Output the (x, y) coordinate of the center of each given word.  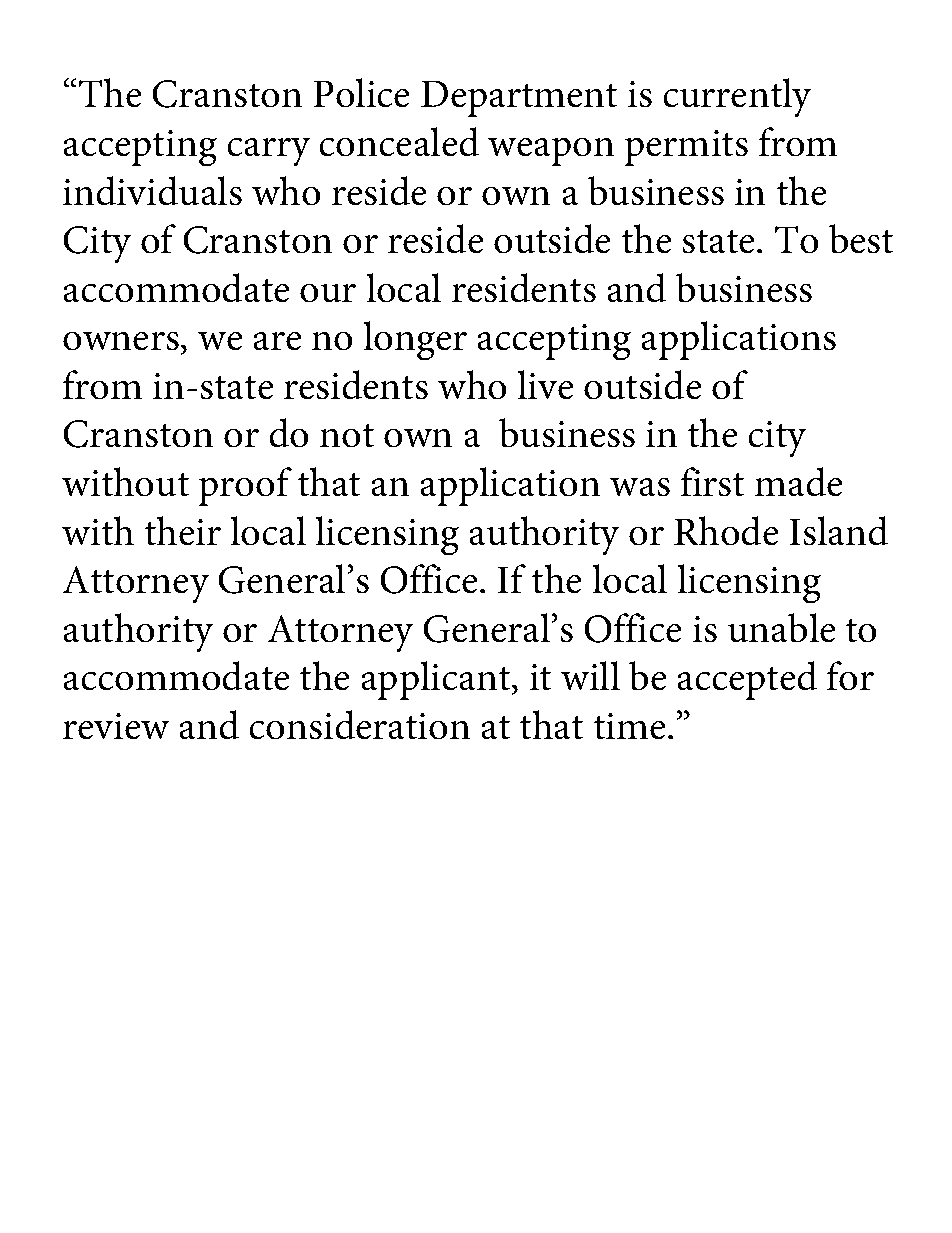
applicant (437, 680)
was (640, 487)
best (861, 238)
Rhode (726, 530)
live (545, 384)
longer (415, 340)
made (798, 481)
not (347, 435)
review (116, 726)
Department (519, 99)
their (183, 530)
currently (737, 97)
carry (269, 152)
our (328, 293)
